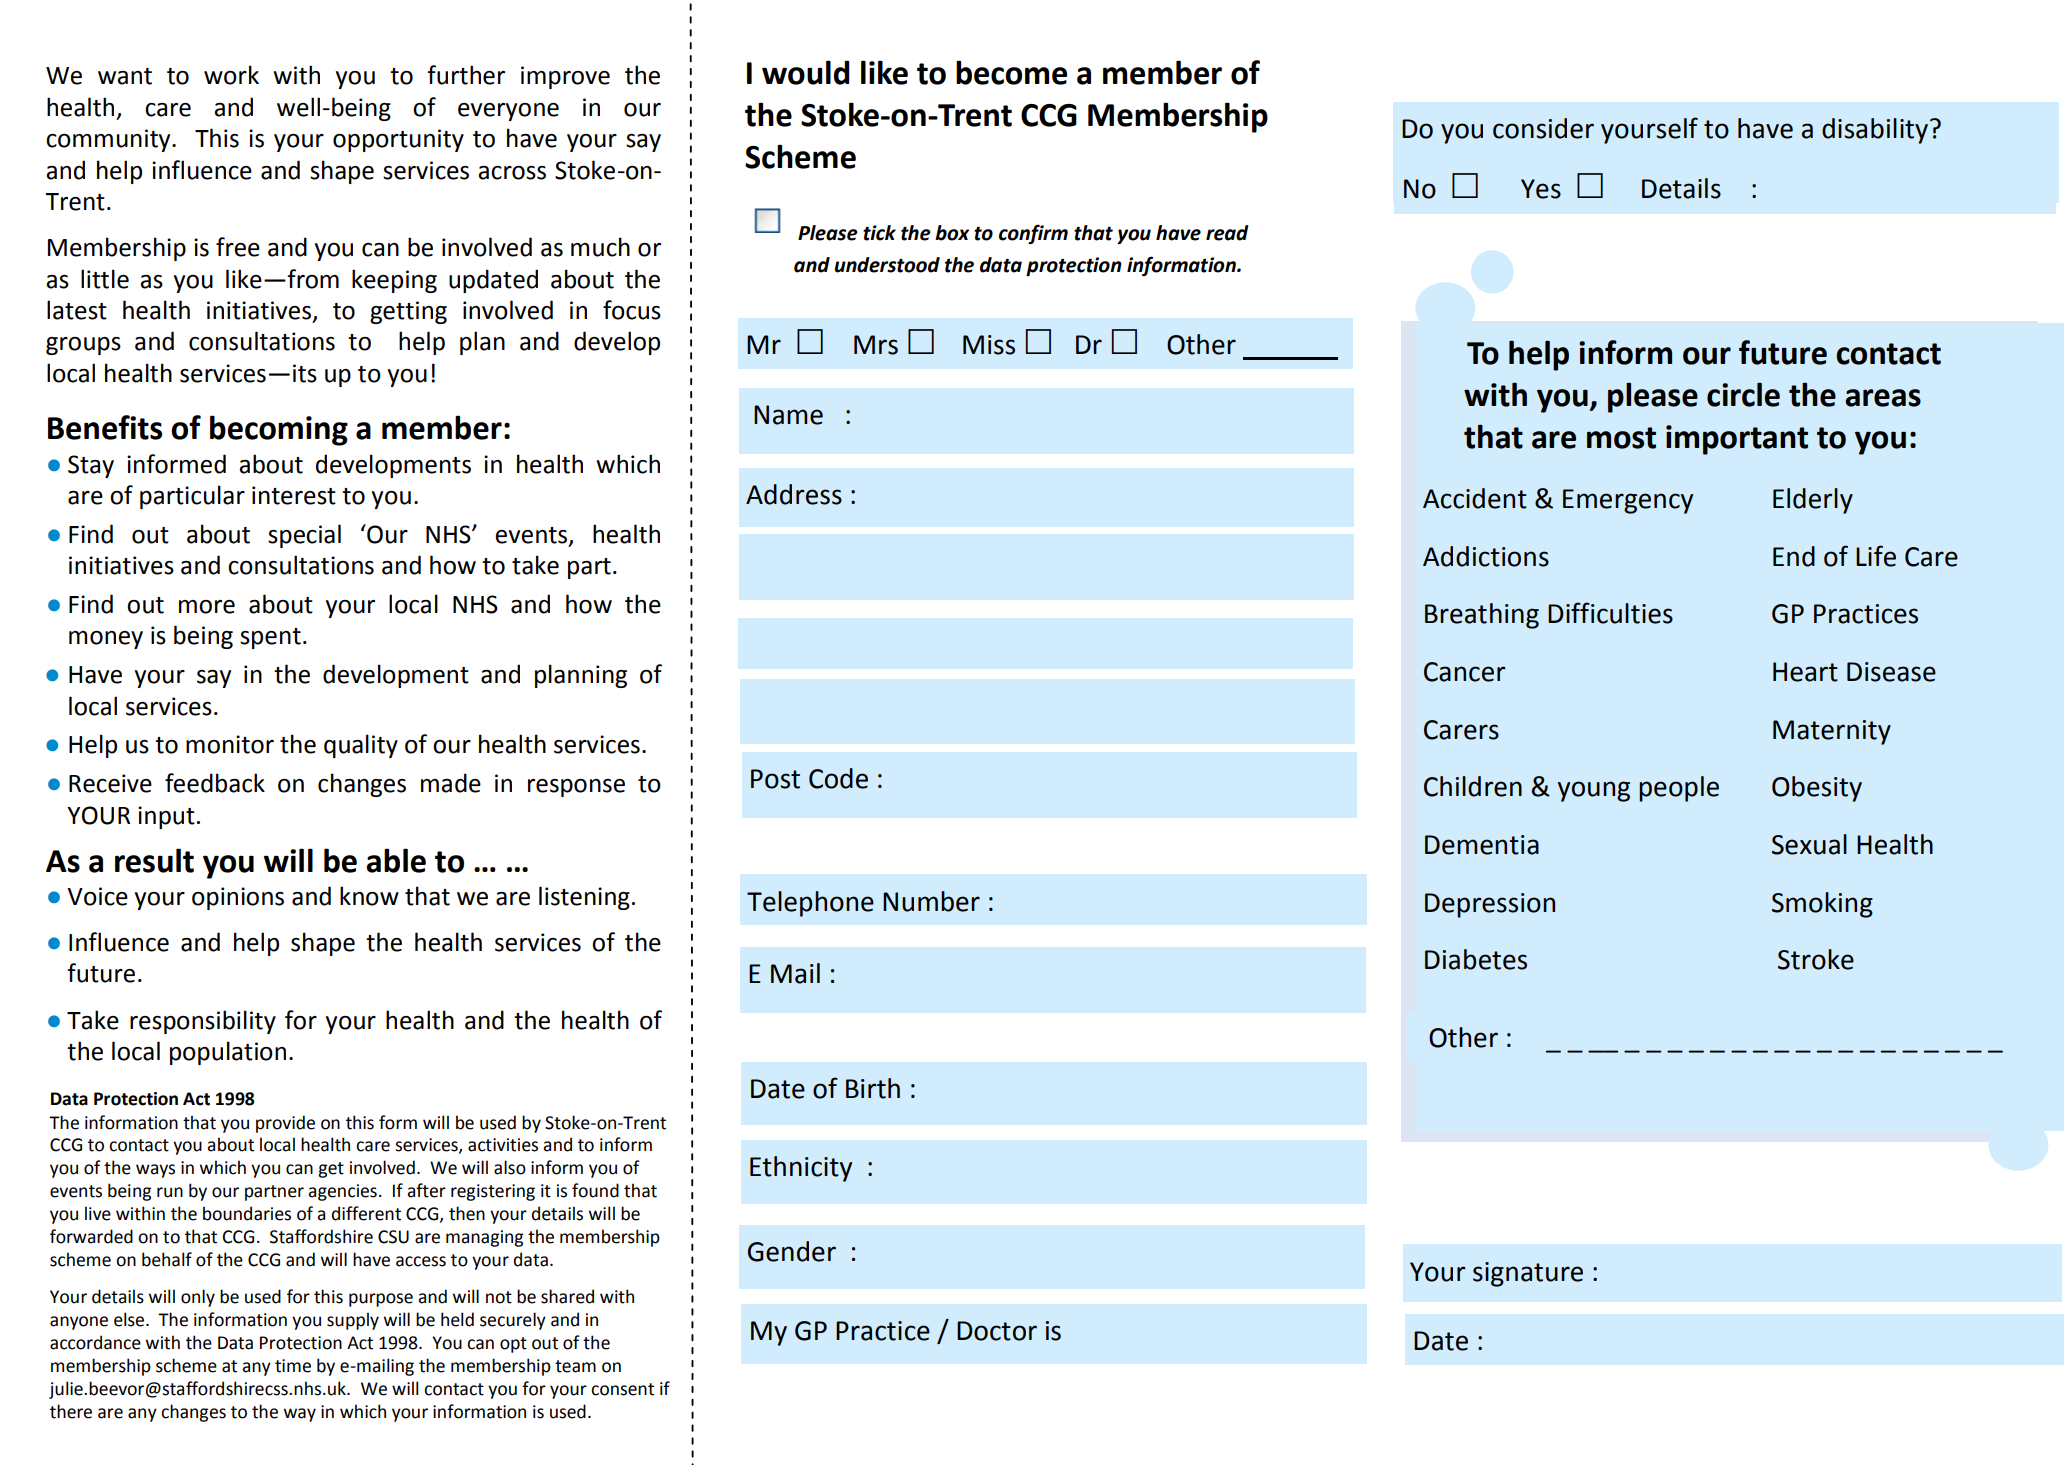  I want to click on monitor, so click(230, 744).
